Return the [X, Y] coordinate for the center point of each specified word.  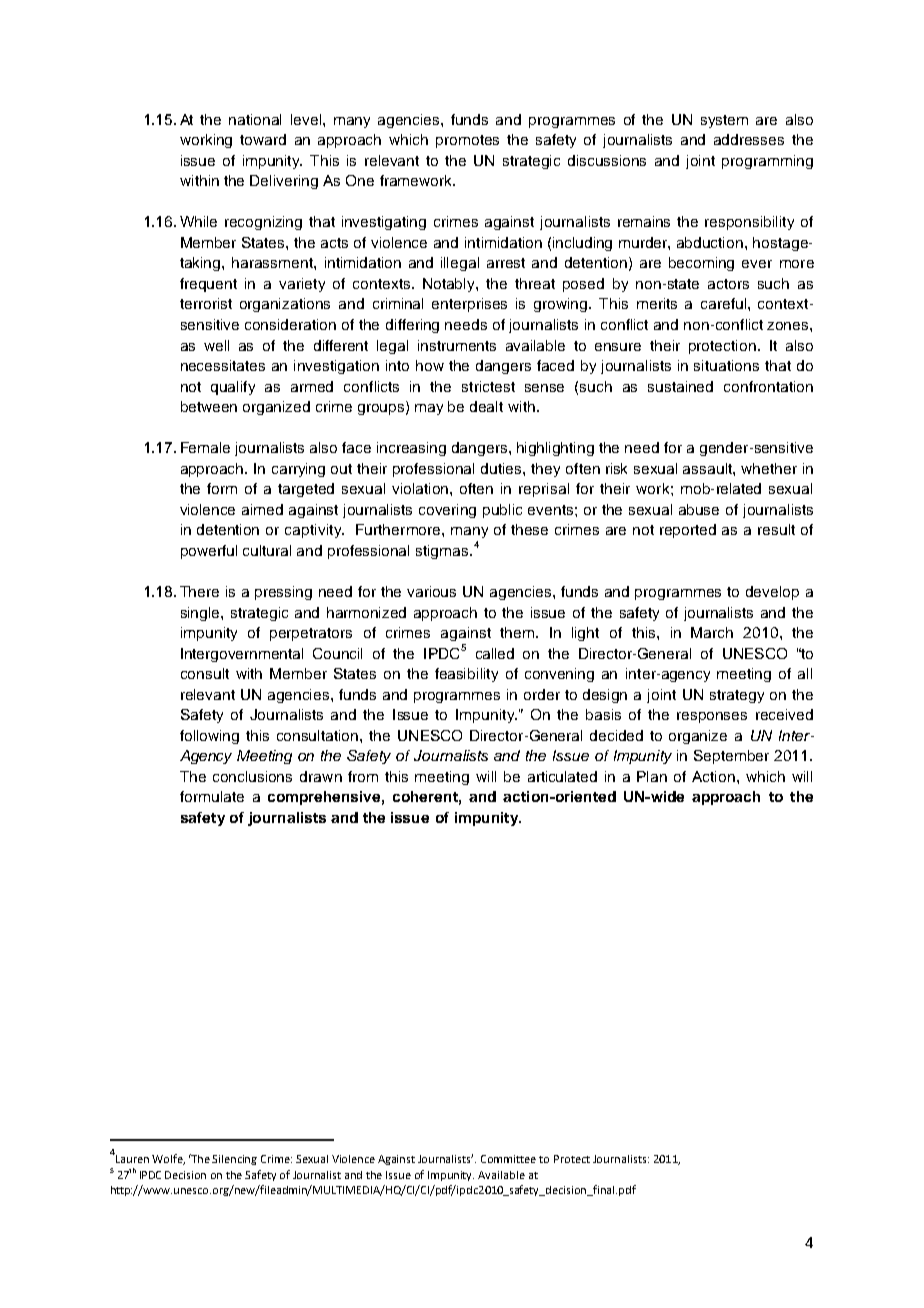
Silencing [234, 1160]
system [724, 121]
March [712, 632]
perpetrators [311, 634]
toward [263, 139]
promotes [467, 141]
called [495, 653]
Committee [508, 1159]
